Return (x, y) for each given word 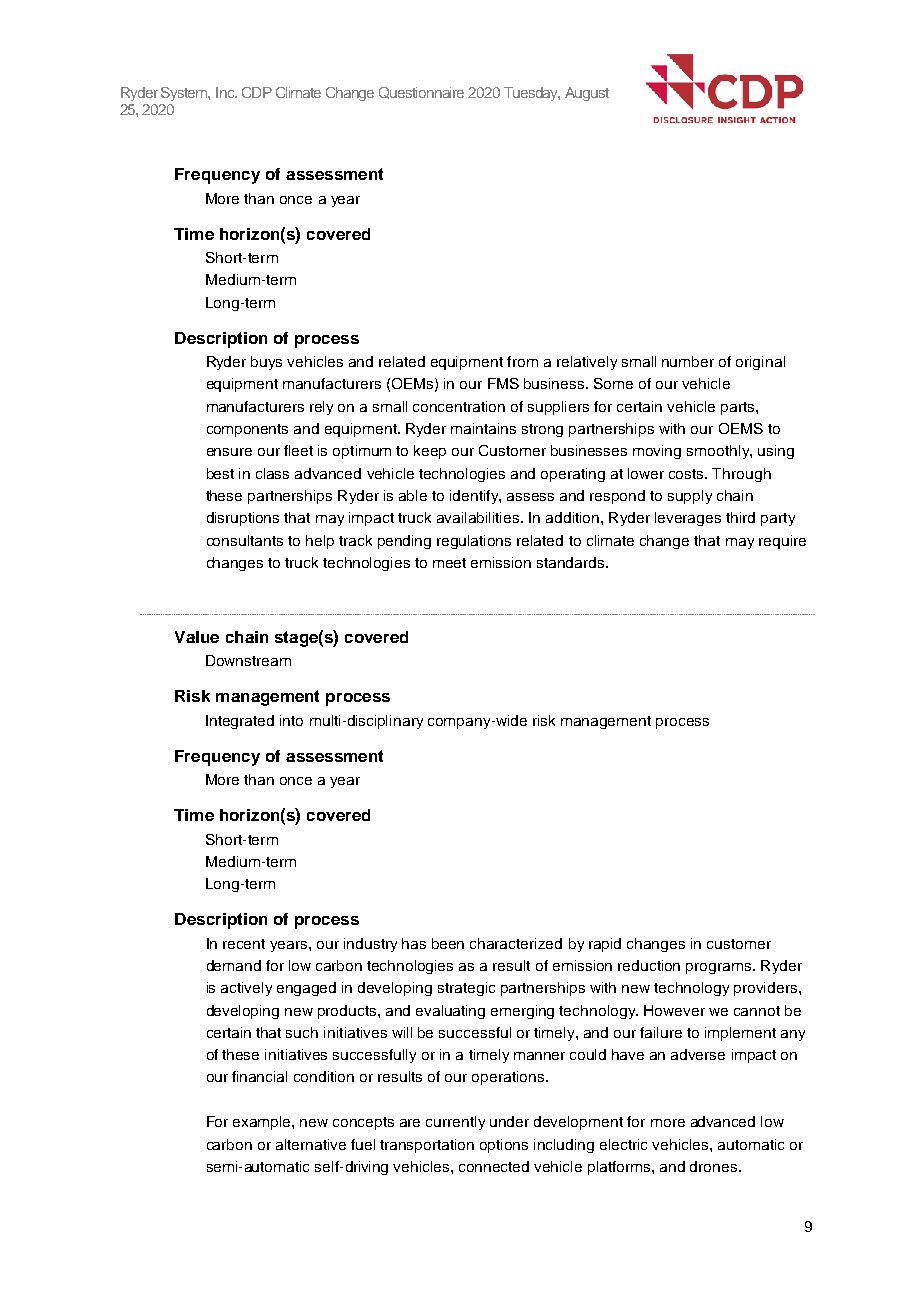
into (291, 720)
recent (244, 944)
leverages (688, 519)
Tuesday (532, 94)
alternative (311, 1144)
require (782, 542)
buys (266, 363)
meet (449, 563)
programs (720, 968)
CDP (257, 92)
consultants (245, 540)
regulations (474, 542)
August (587, 94)
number (688, 361)
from (522, 361)
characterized (516, 943)
